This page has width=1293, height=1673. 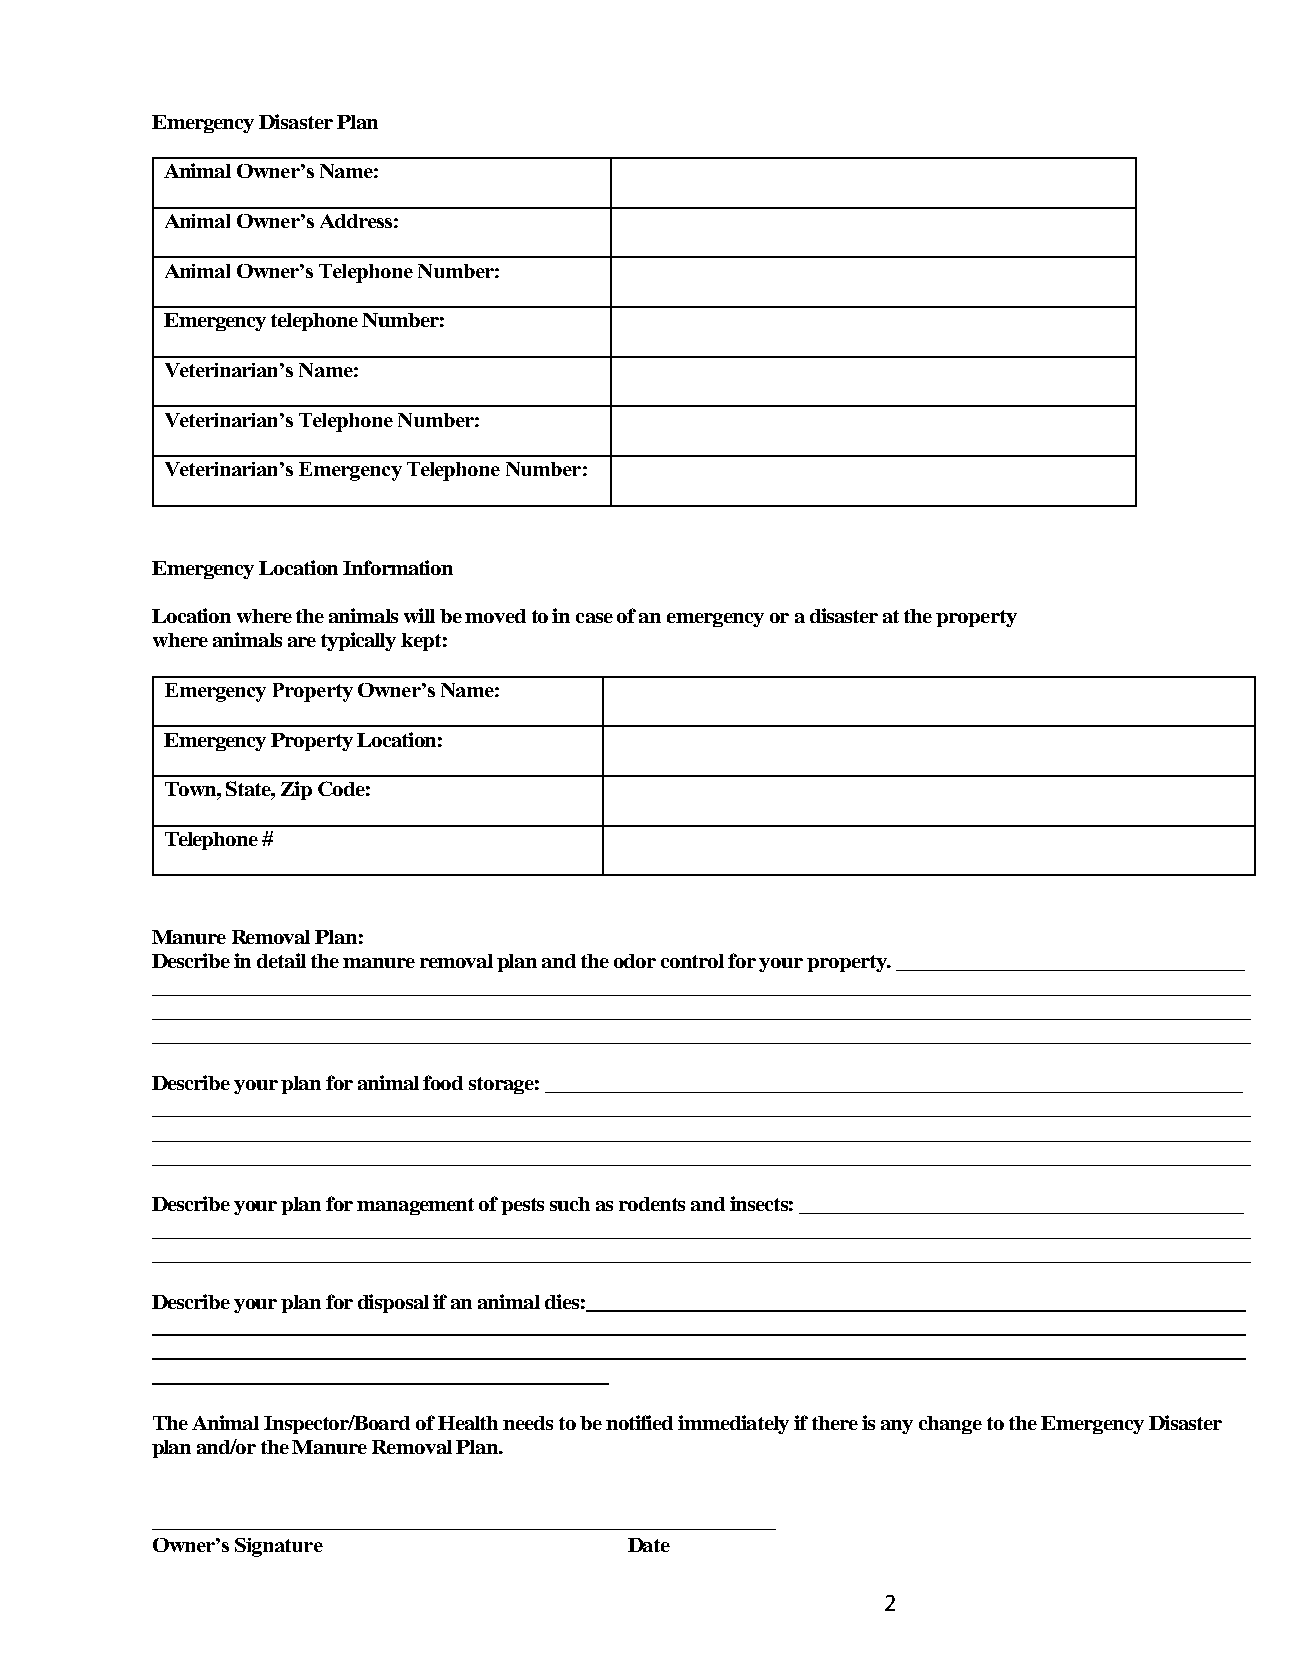 What do you see at coordinates (649, 1545) in the page?
I see `Date` at bounding box center [649, 1545].
